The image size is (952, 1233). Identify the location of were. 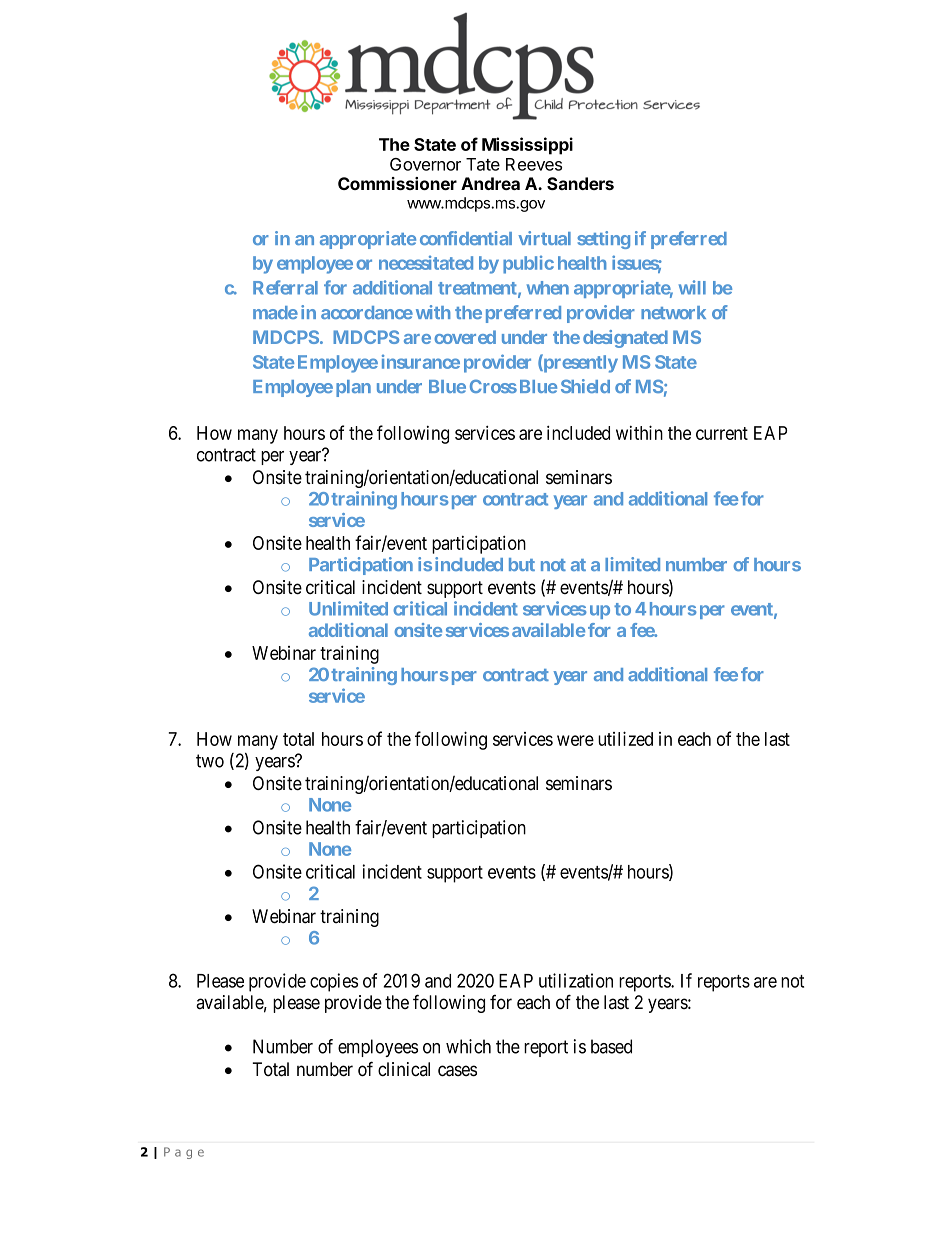
(575, 740).
